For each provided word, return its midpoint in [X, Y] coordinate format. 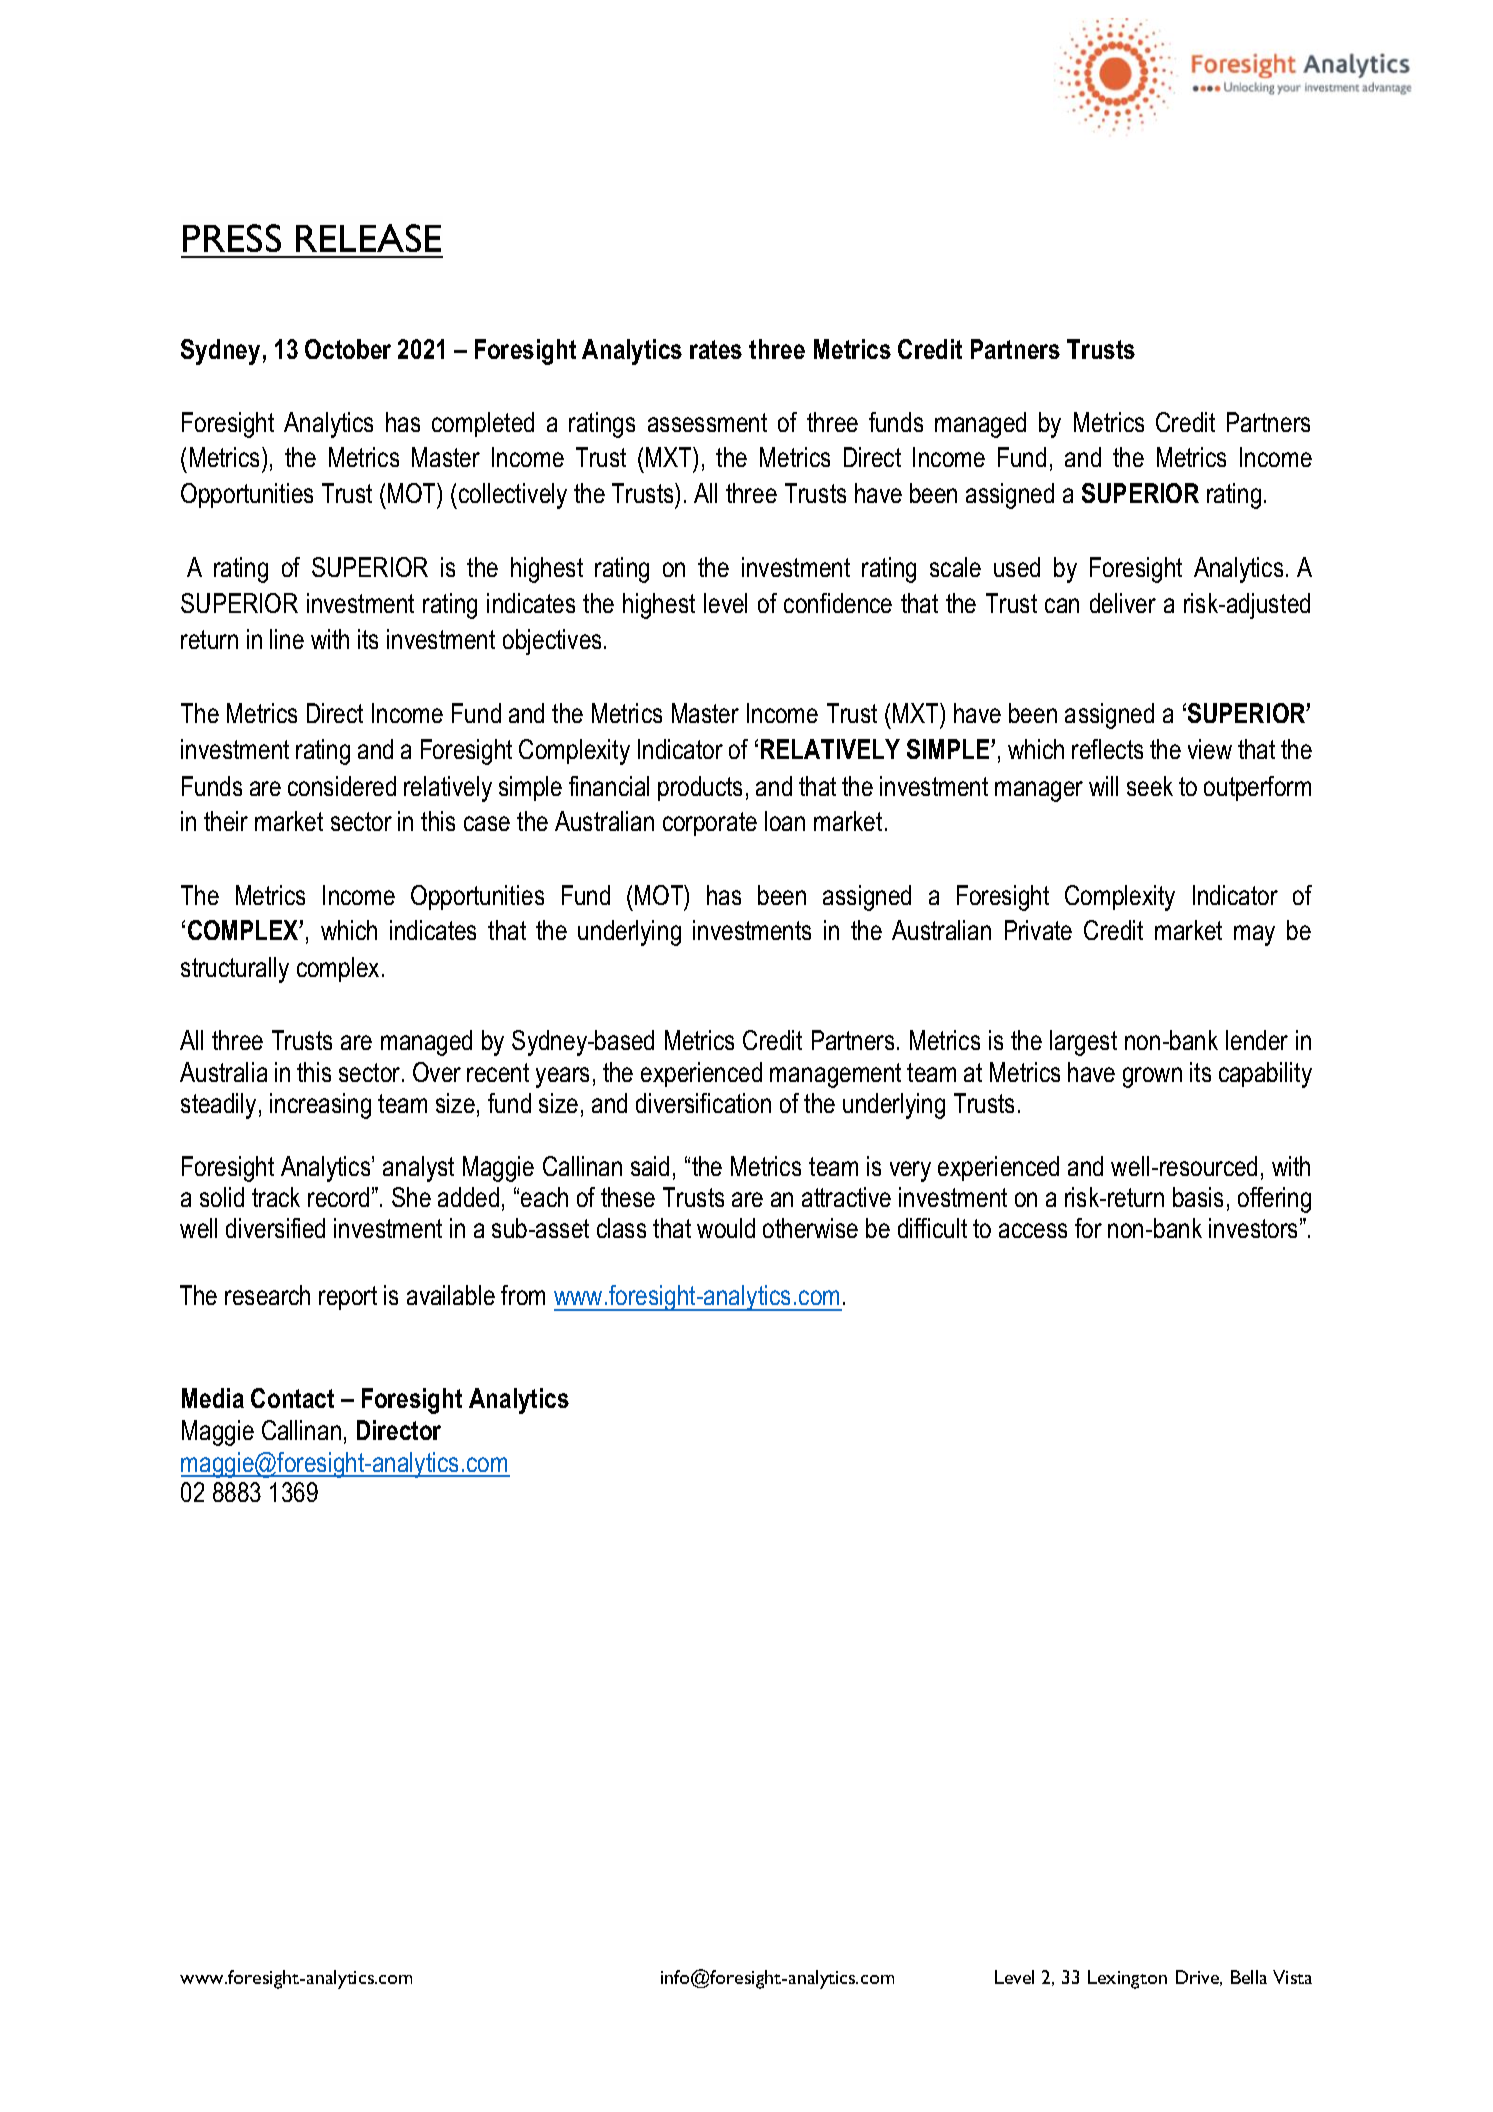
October [348, 349]
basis [1198, 1197]
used [1017, 567]
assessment [707, 422]
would [726, 1228]
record [338, 1197]
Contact [292, 1398]
